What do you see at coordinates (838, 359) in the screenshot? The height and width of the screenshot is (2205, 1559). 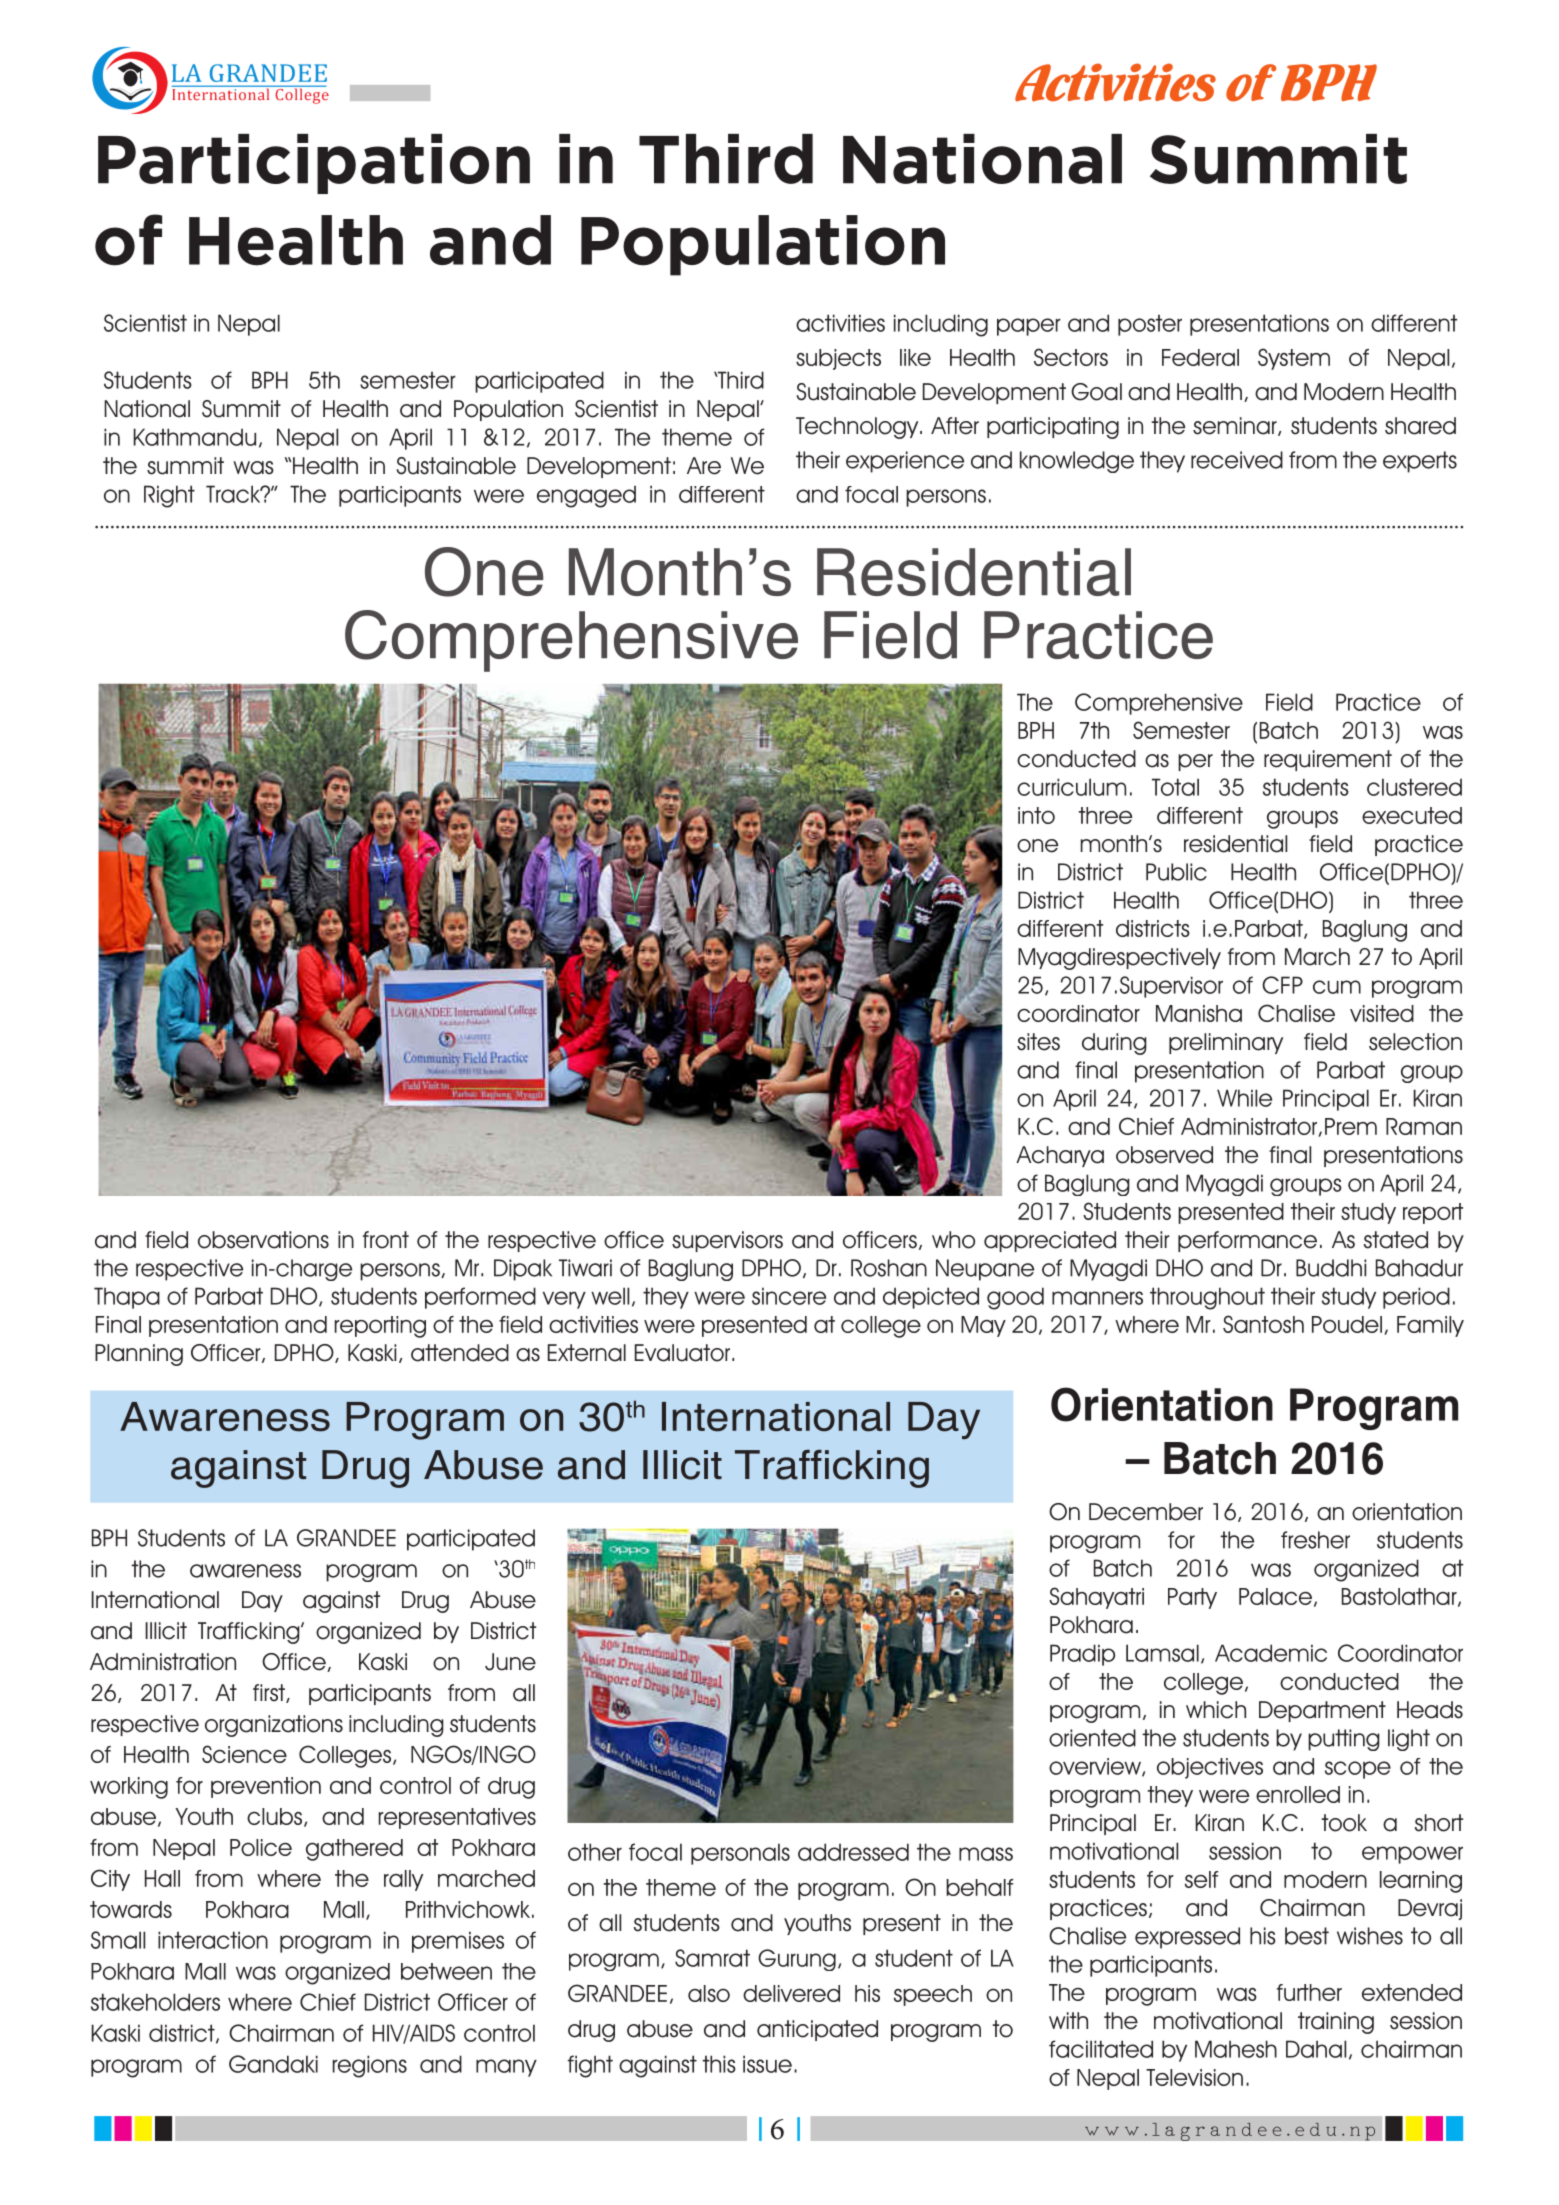 I see `subjects` at bounding box center [838, 359].
